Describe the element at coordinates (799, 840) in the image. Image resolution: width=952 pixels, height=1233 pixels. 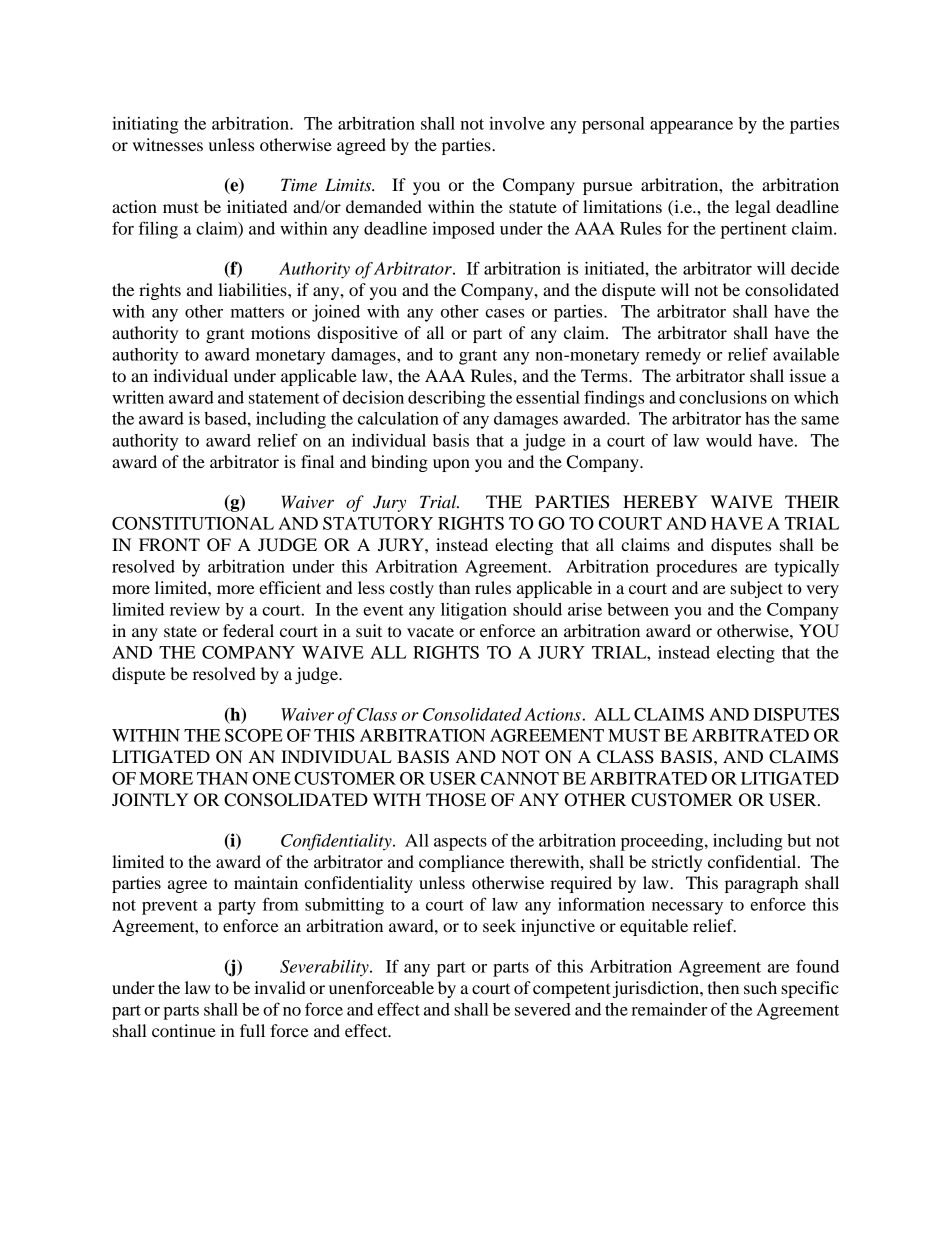
I see `but` at that location.
